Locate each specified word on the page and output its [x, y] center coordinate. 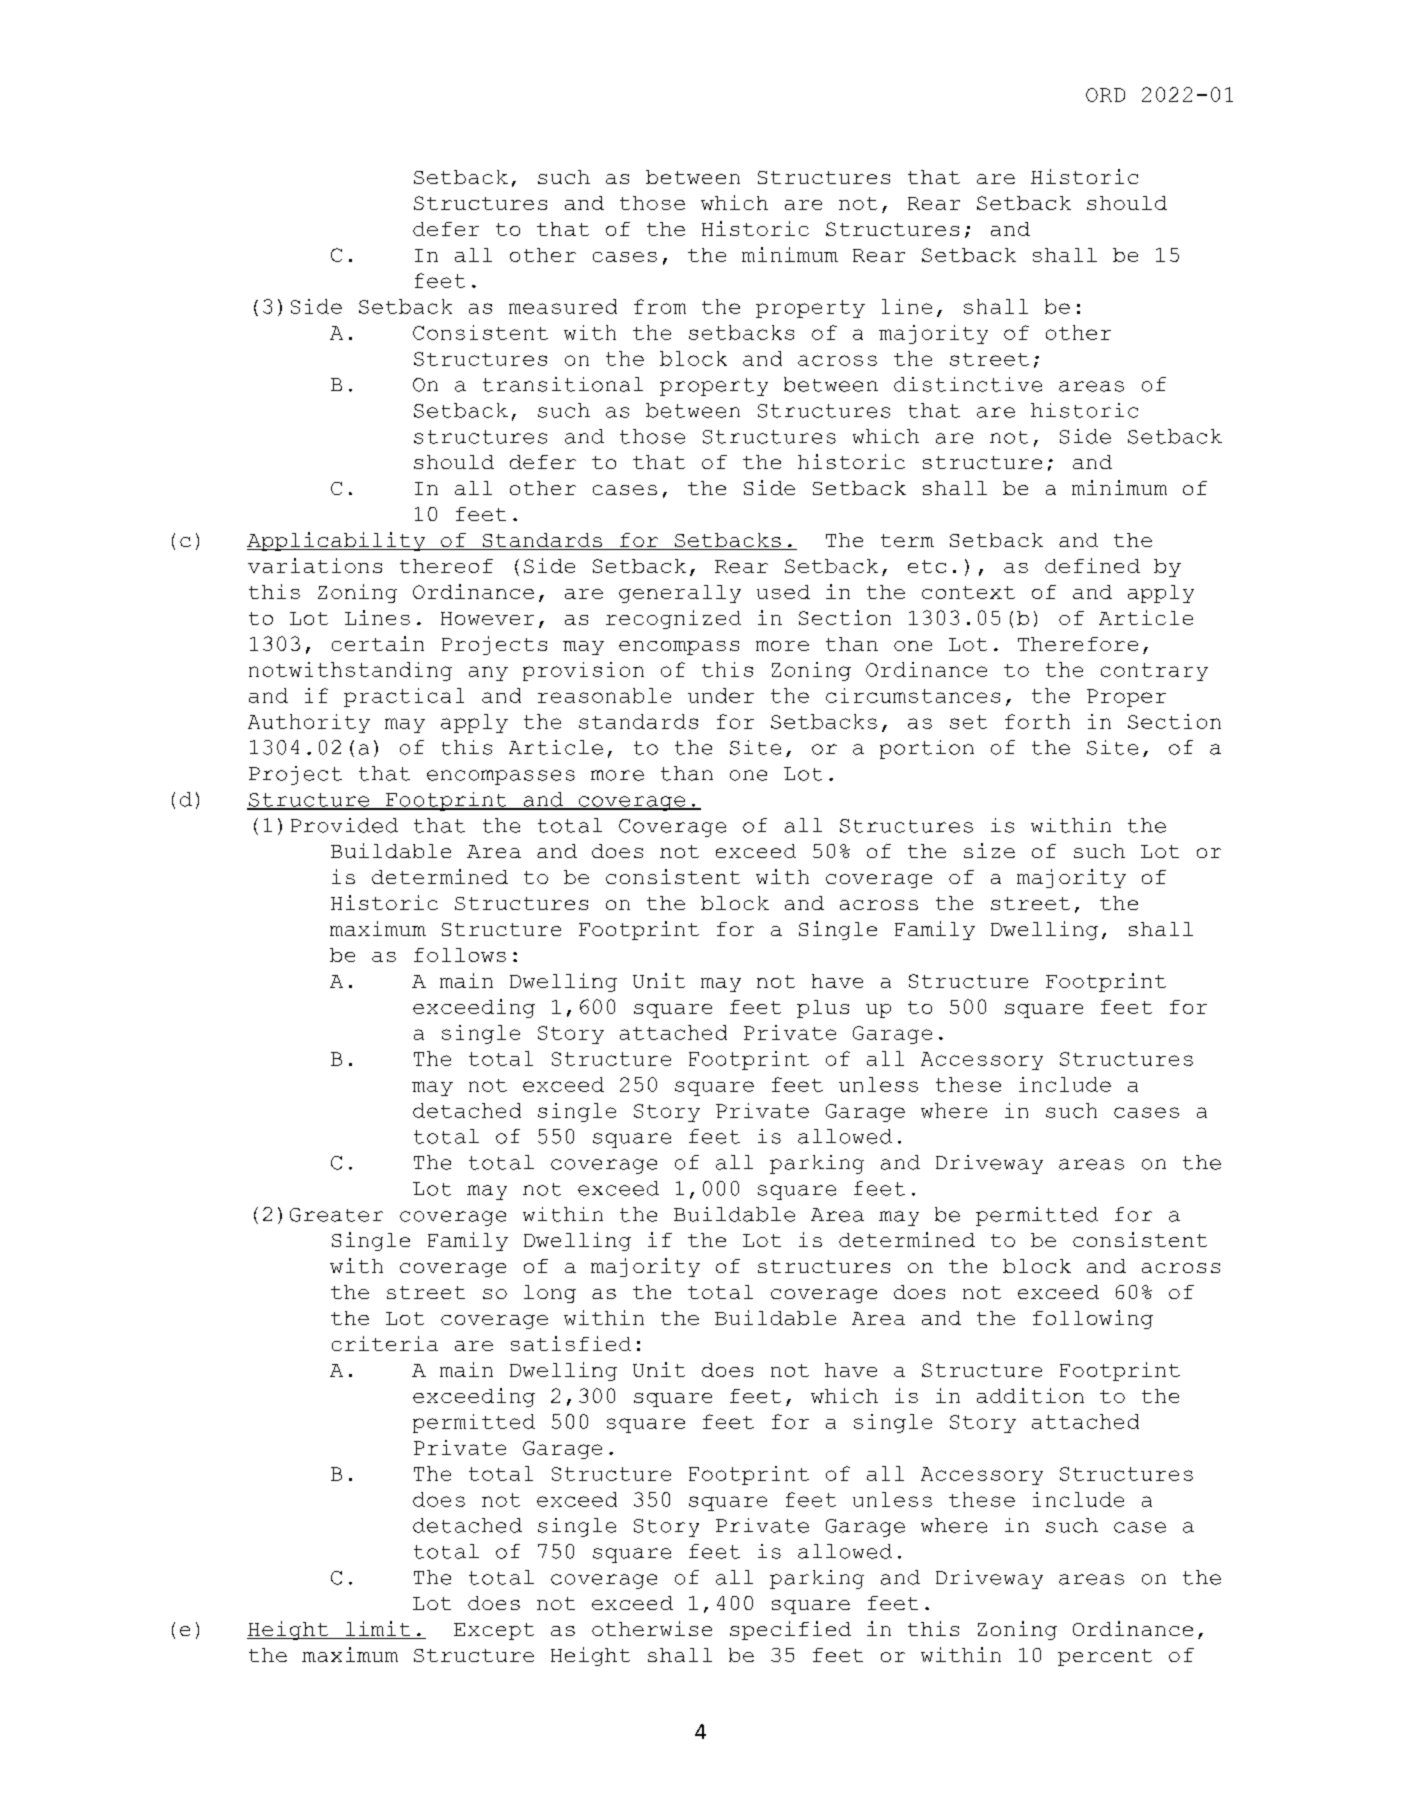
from [660, 306]
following [1093, 1319]
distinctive [968, 384]
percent [1105, 1657]
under [721, 695]
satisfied [571, 1343]
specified [790, 1630]
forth [1037, 721]
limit [378, 1630]
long [550, 1294]
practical [404, 697]
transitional [563, 384]
